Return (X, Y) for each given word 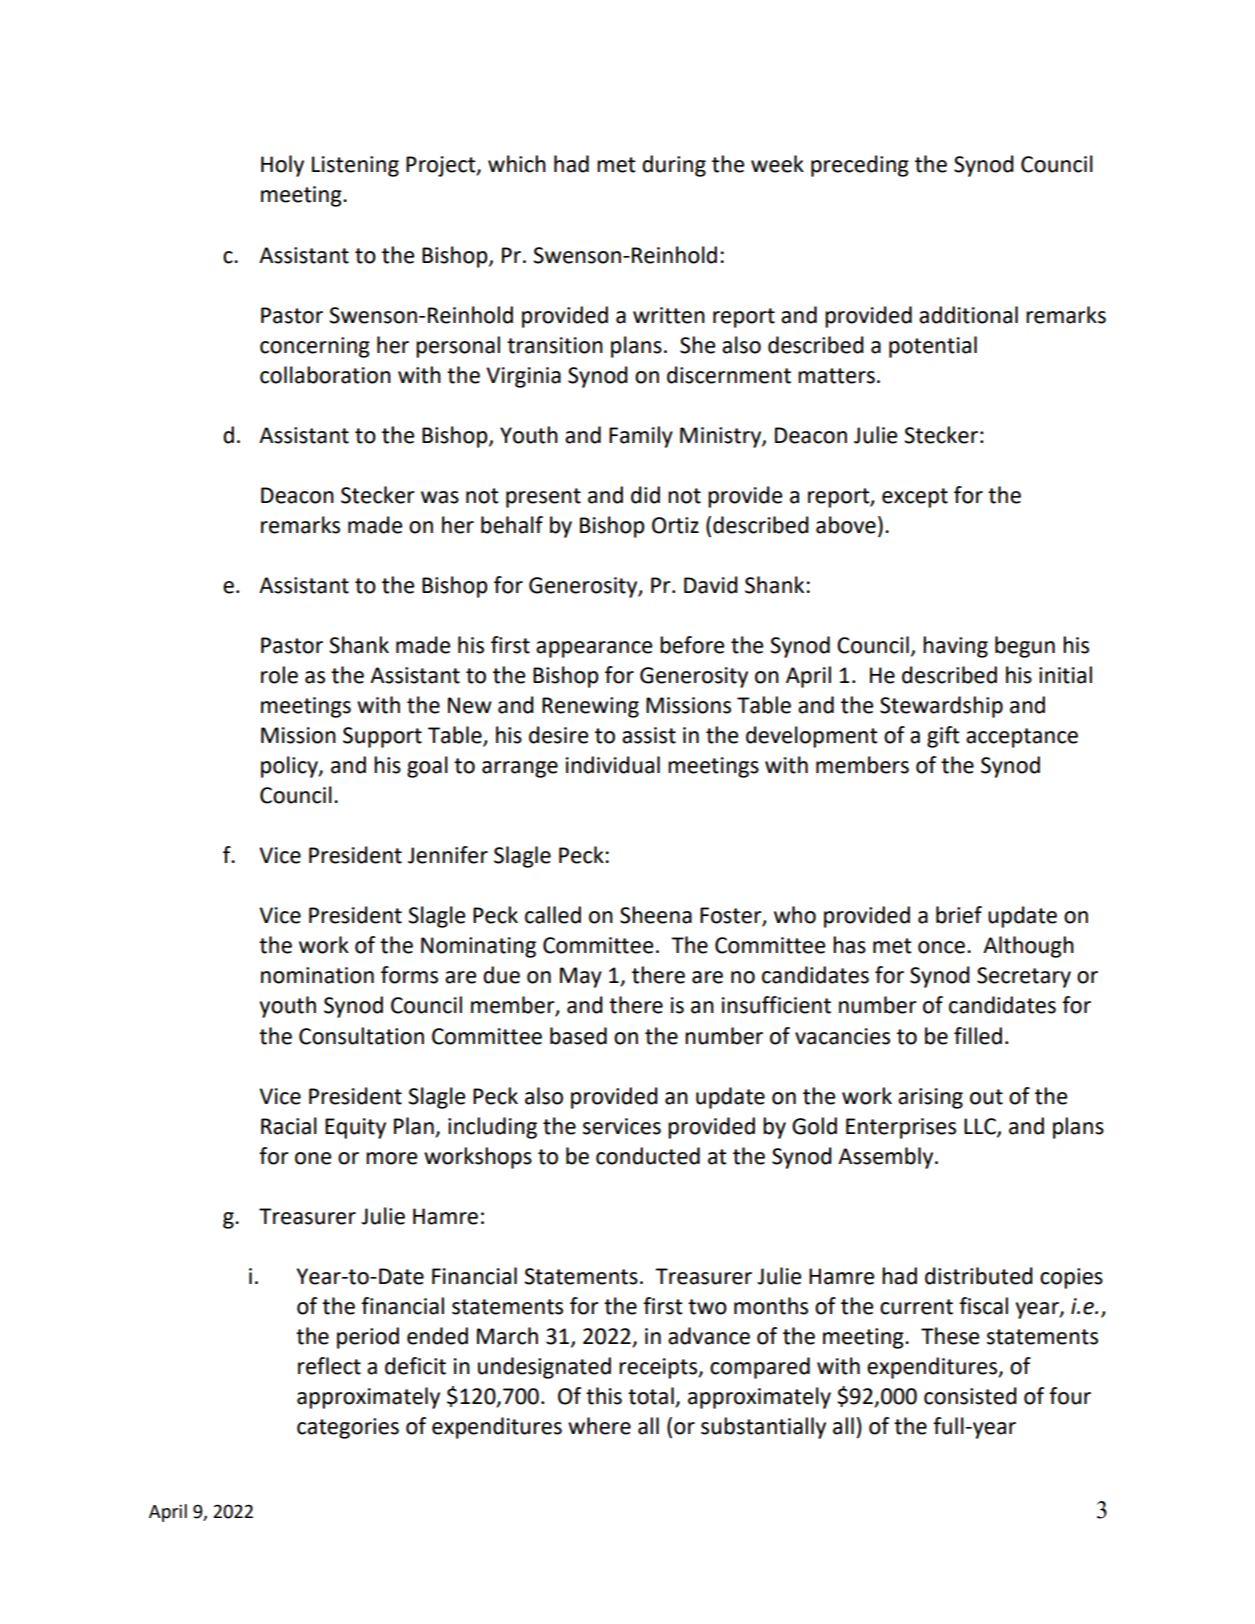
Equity (355, 1128)
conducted (648, 1156)
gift (943, 737)
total (651, 1396)
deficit (415, 1366)
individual (613, 765)
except (915, 498)
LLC (981, 1127)
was (440, 497)
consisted (970, 1396)
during (674, 166)
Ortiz (675, 525)
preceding (860, 166)
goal (427, 767)
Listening (355, 166)
